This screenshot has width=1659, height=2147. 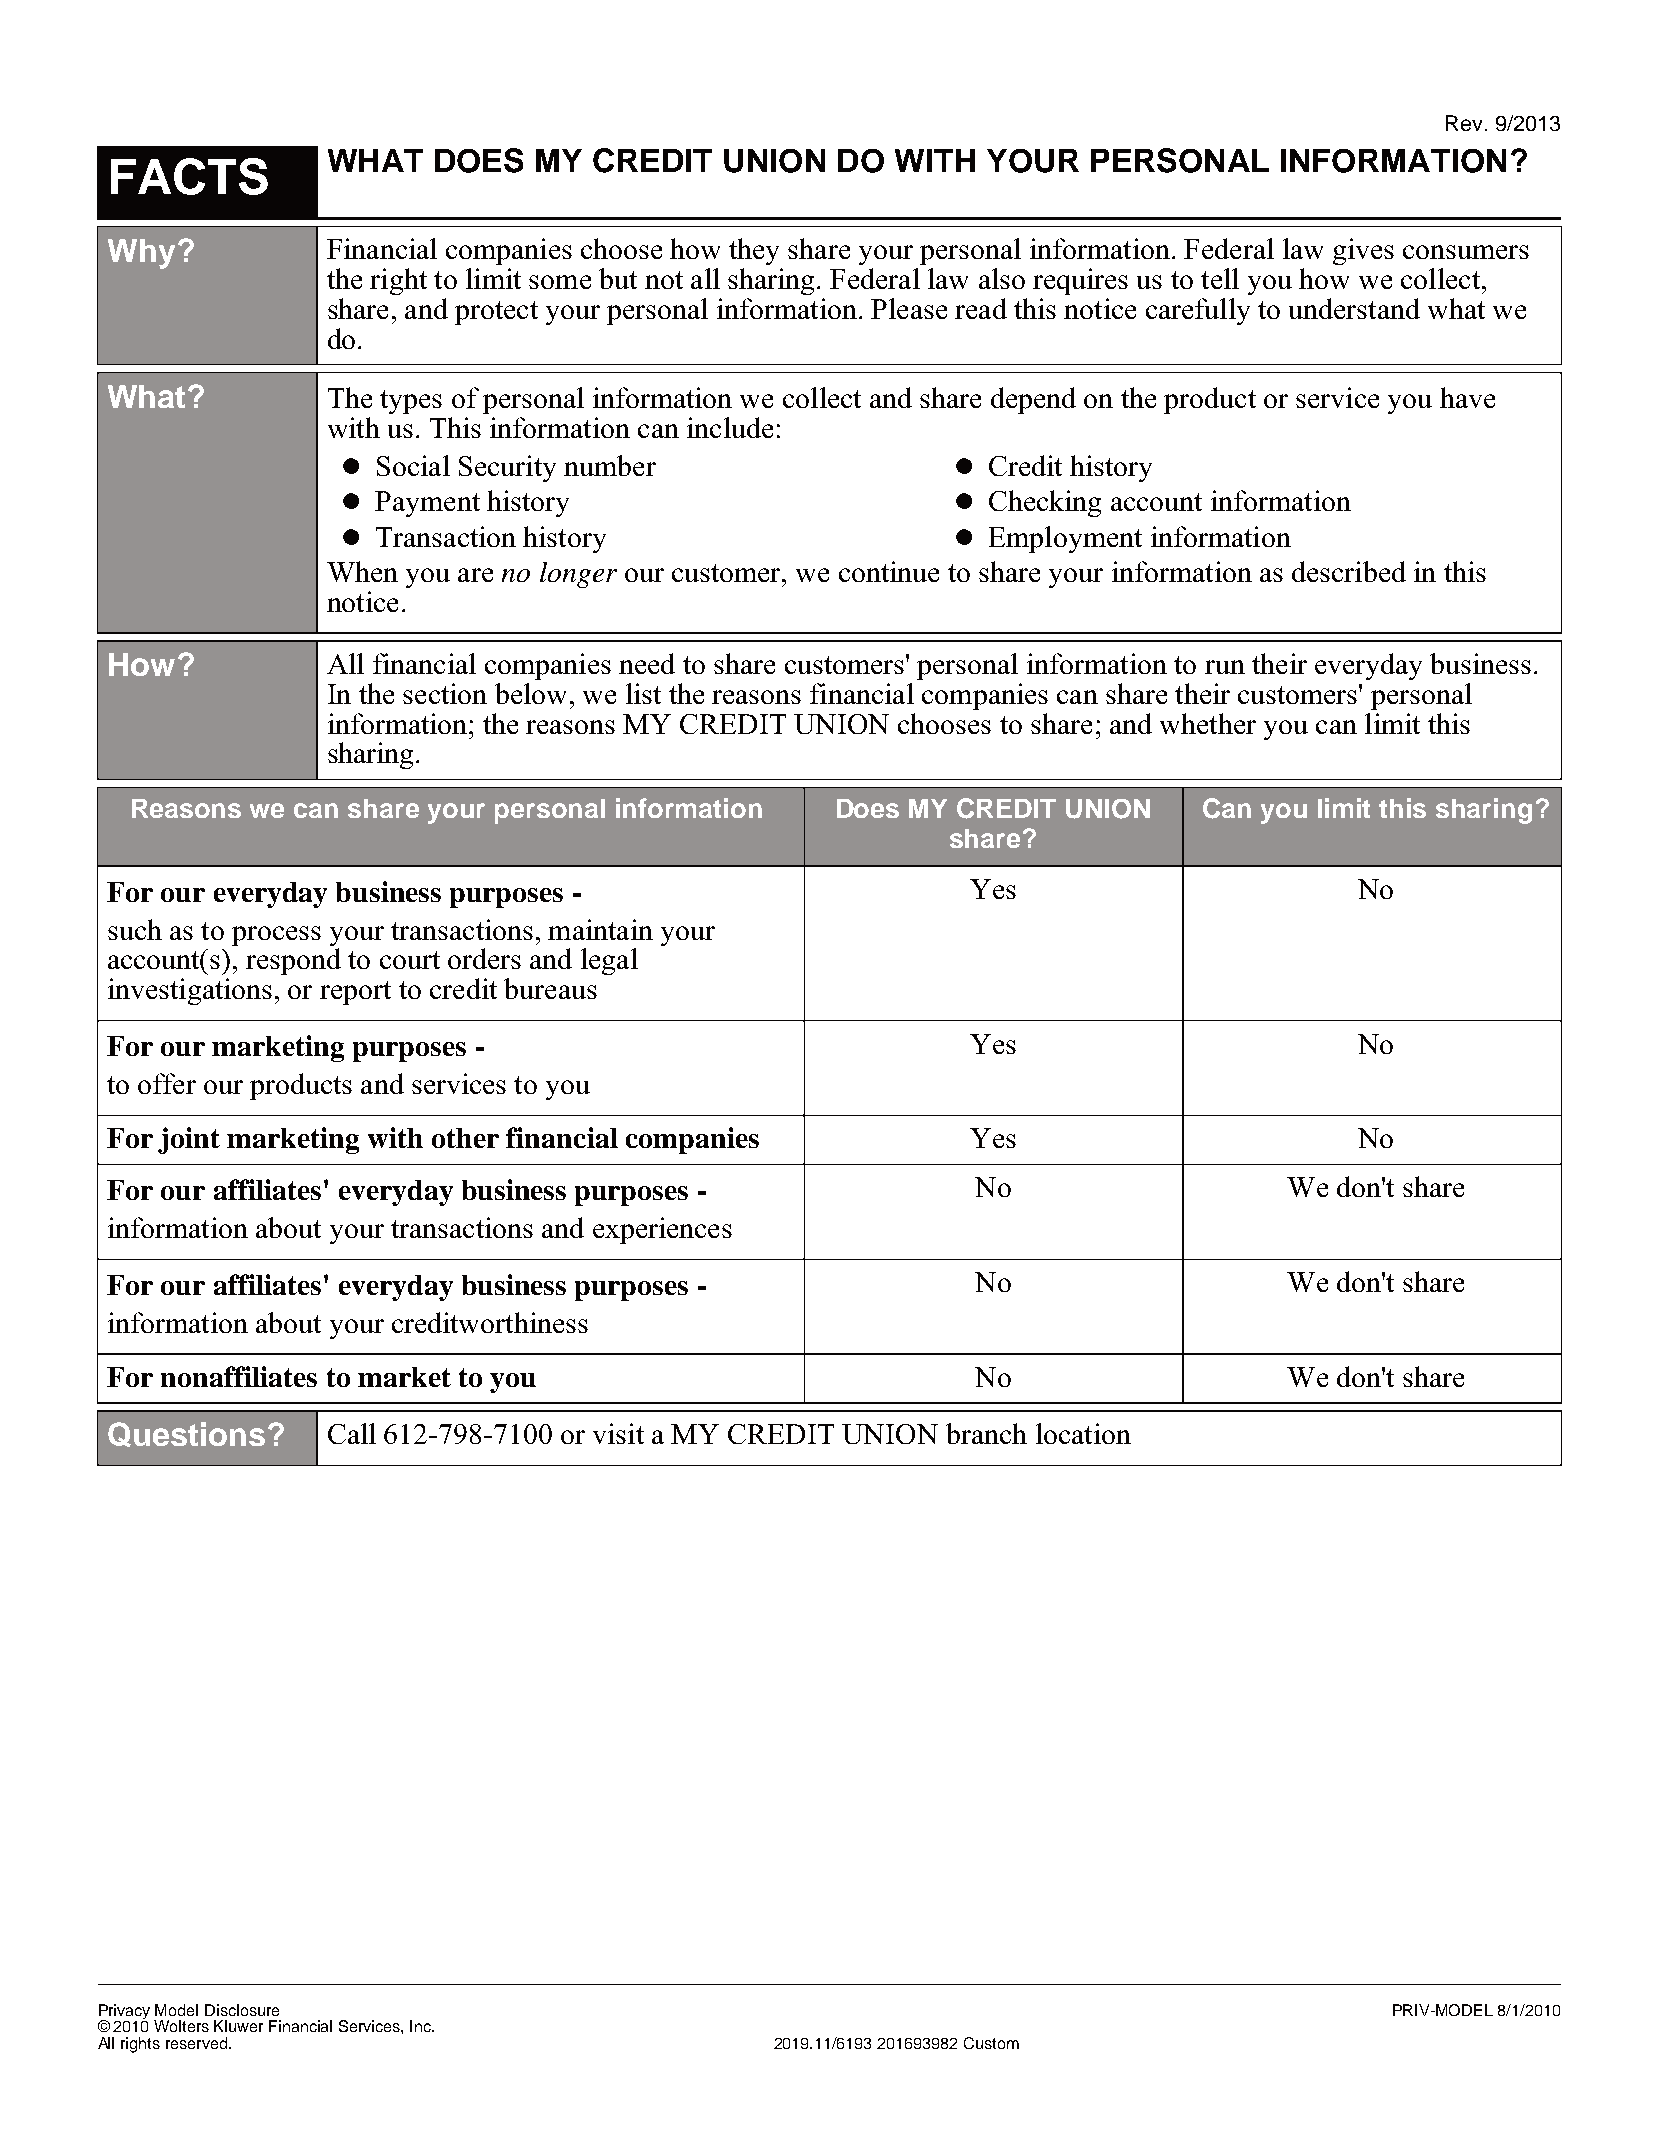 What do you see at coordinates (754, 251) in the screenshot?
I see `they` at bounding box center [754, 251].
